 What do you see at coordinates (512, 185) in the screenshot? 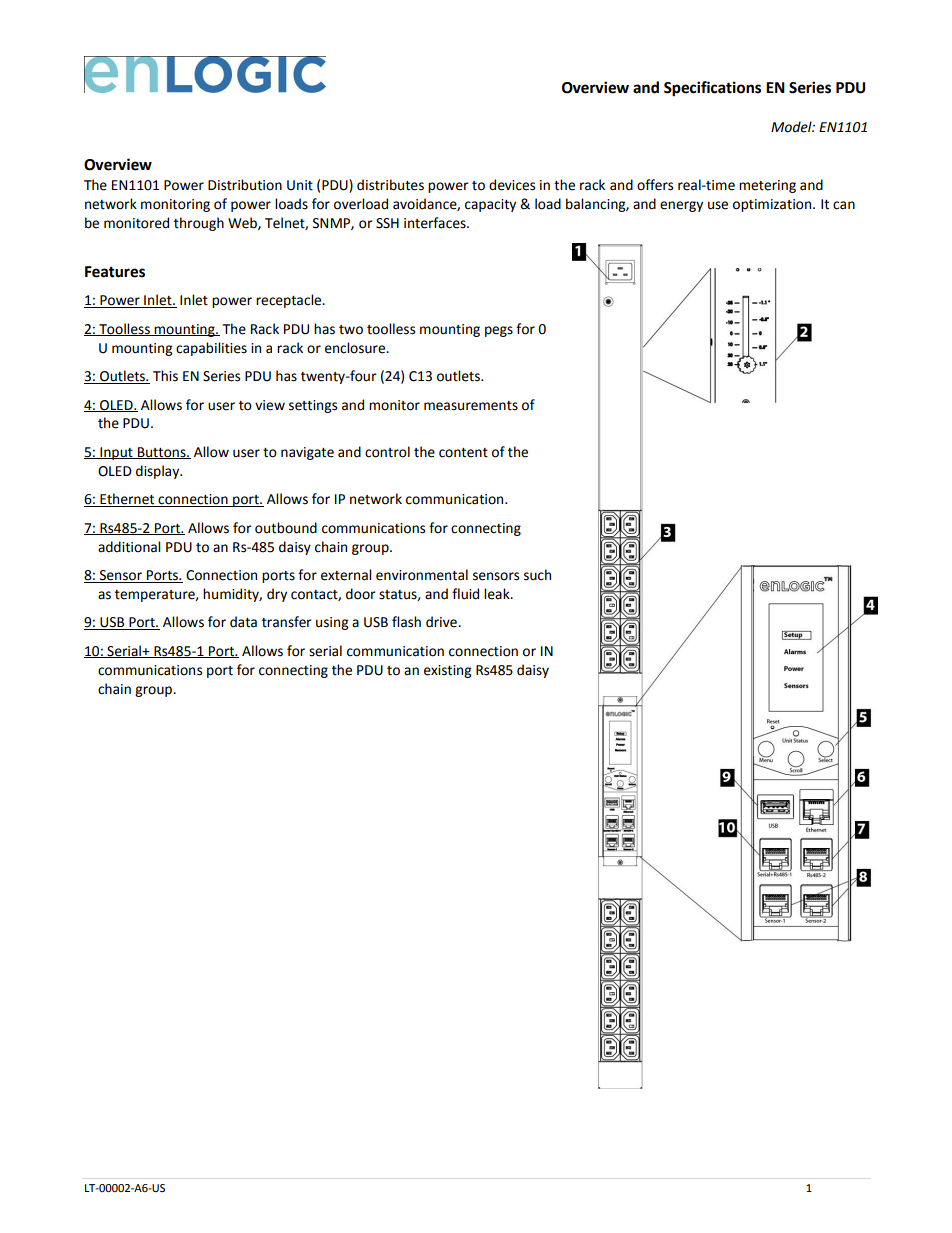
I see `devices` at bounding box center [512, 185].
